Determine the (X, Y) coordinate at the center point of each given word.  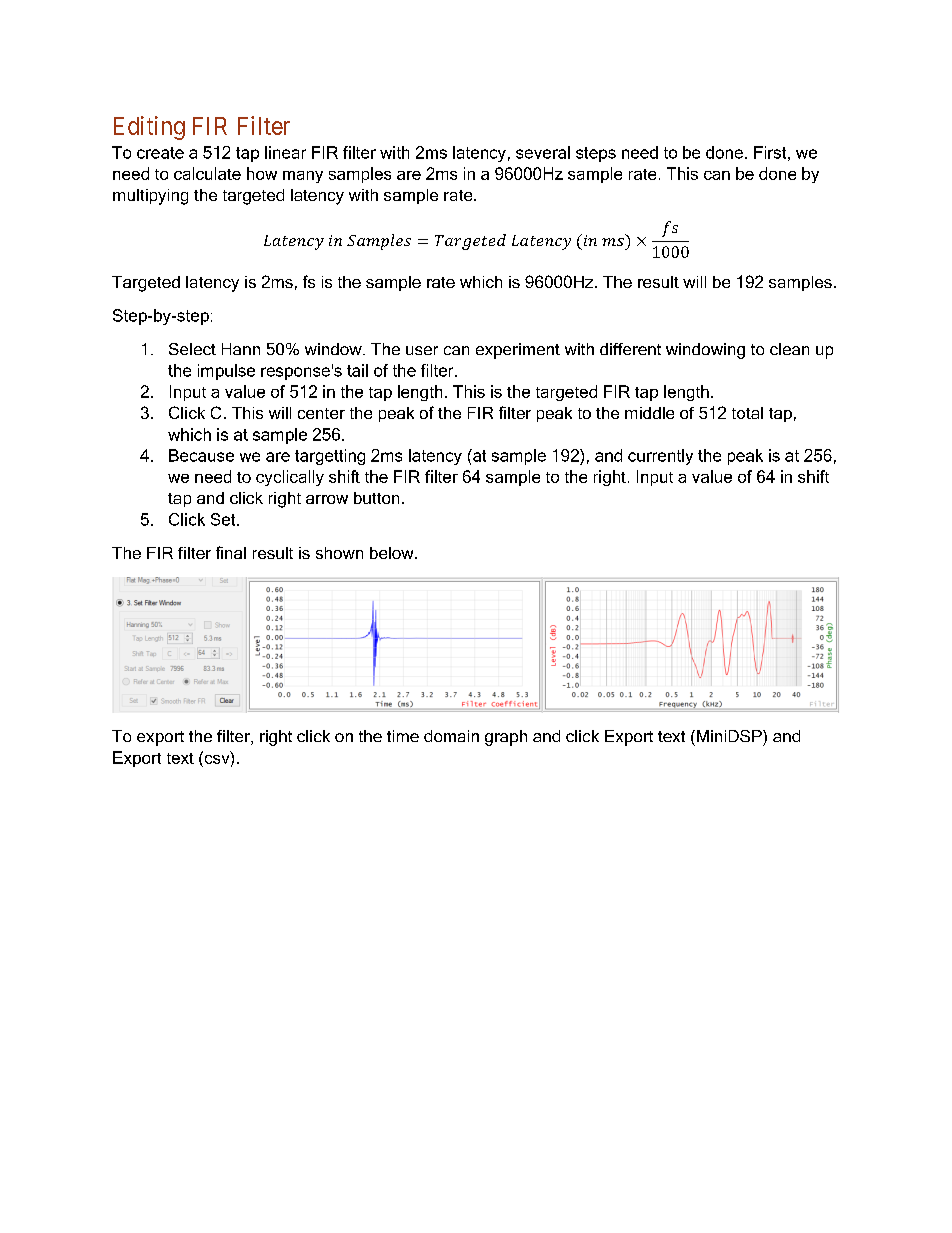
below (393, 553)
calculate (207, 173)
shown (339, 553)
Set (224, 519)
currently (660, 457)
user (422, 350)
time (403, 736)
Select (192, 349)
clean (789, 349)
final (231, 552)
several (543, 152)
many (303, 177)
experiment (518, 351)
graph (506, 738)
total (747, 413)
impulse (226, 372)
